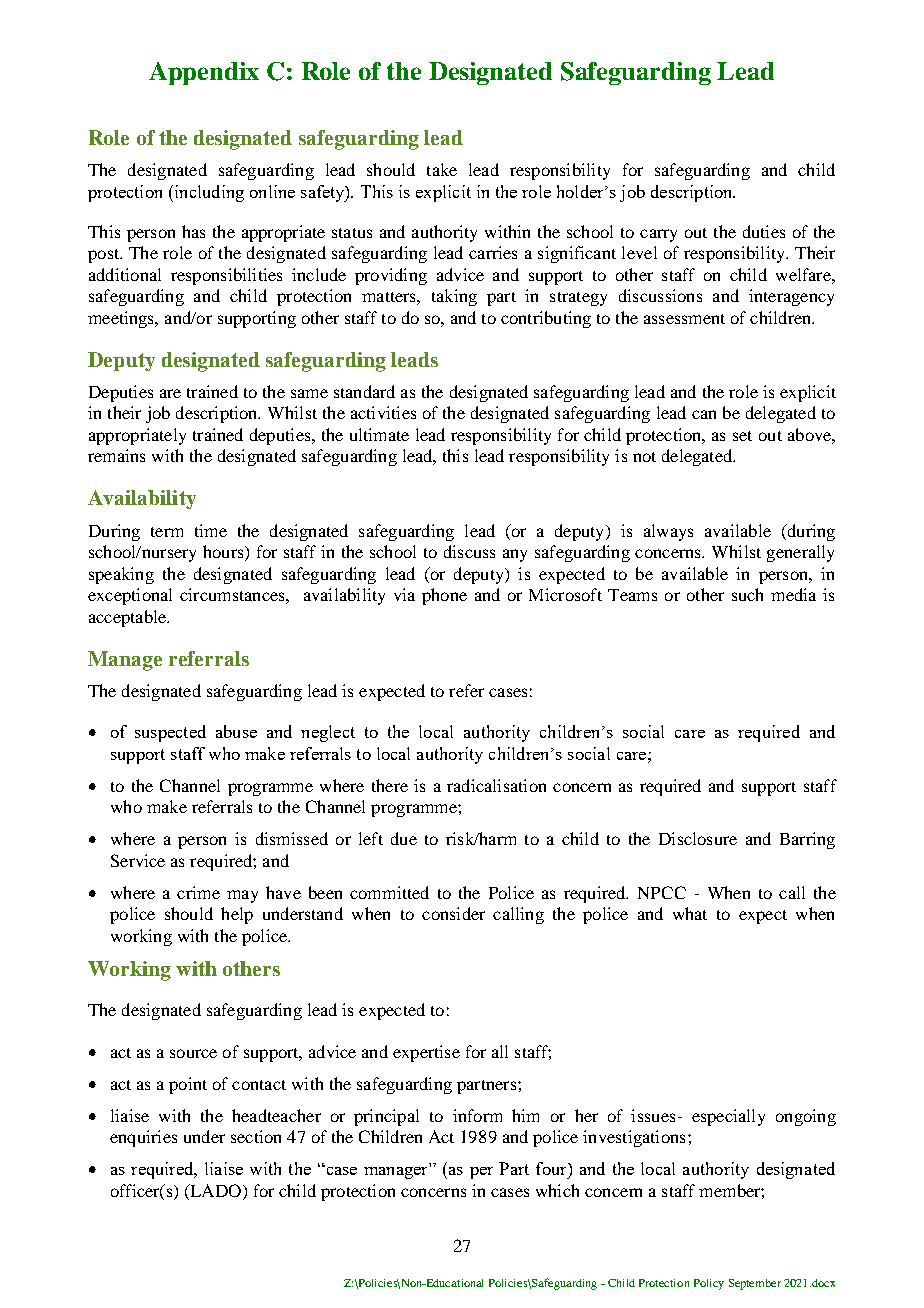 This image has width=924, height=1308. What do you see at coordinates (444, 596) in the image?
I see `phone` at bounding box center [444, 596].
